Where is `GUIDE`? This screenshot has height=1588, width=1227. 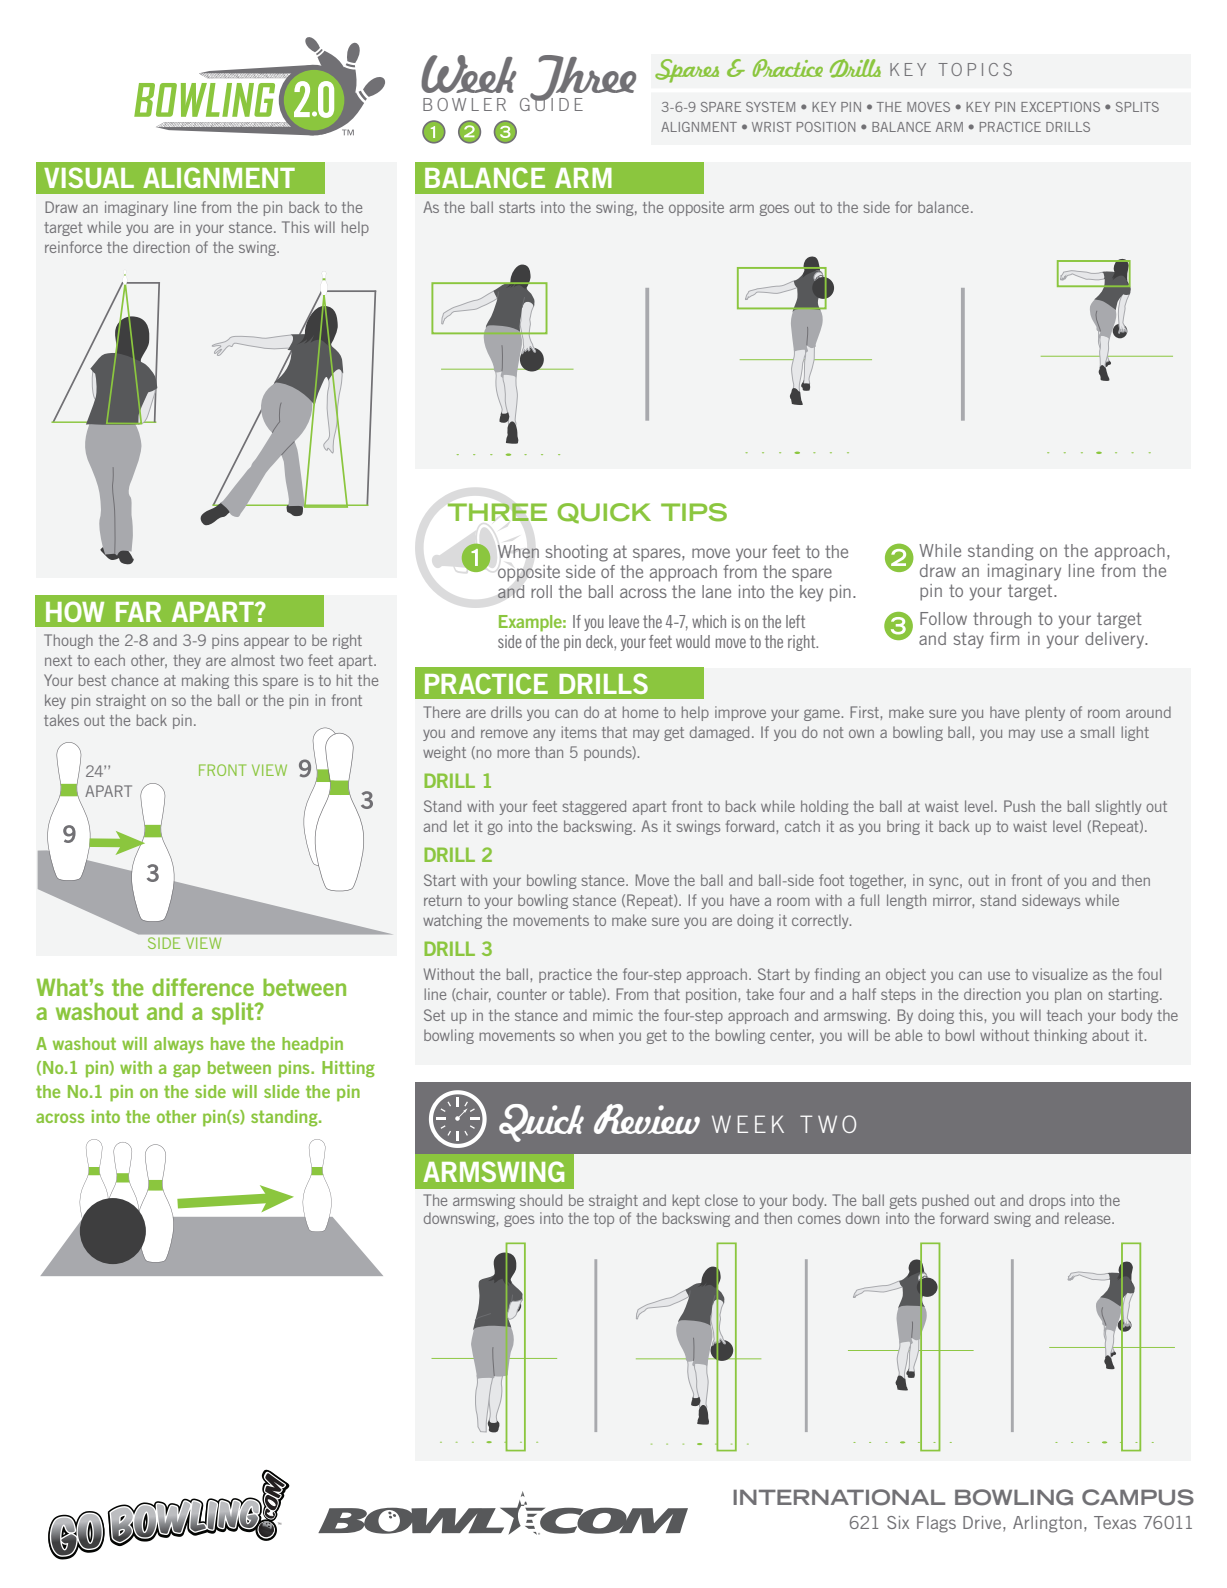
GUIDE is located at coordinates (551, 103).
